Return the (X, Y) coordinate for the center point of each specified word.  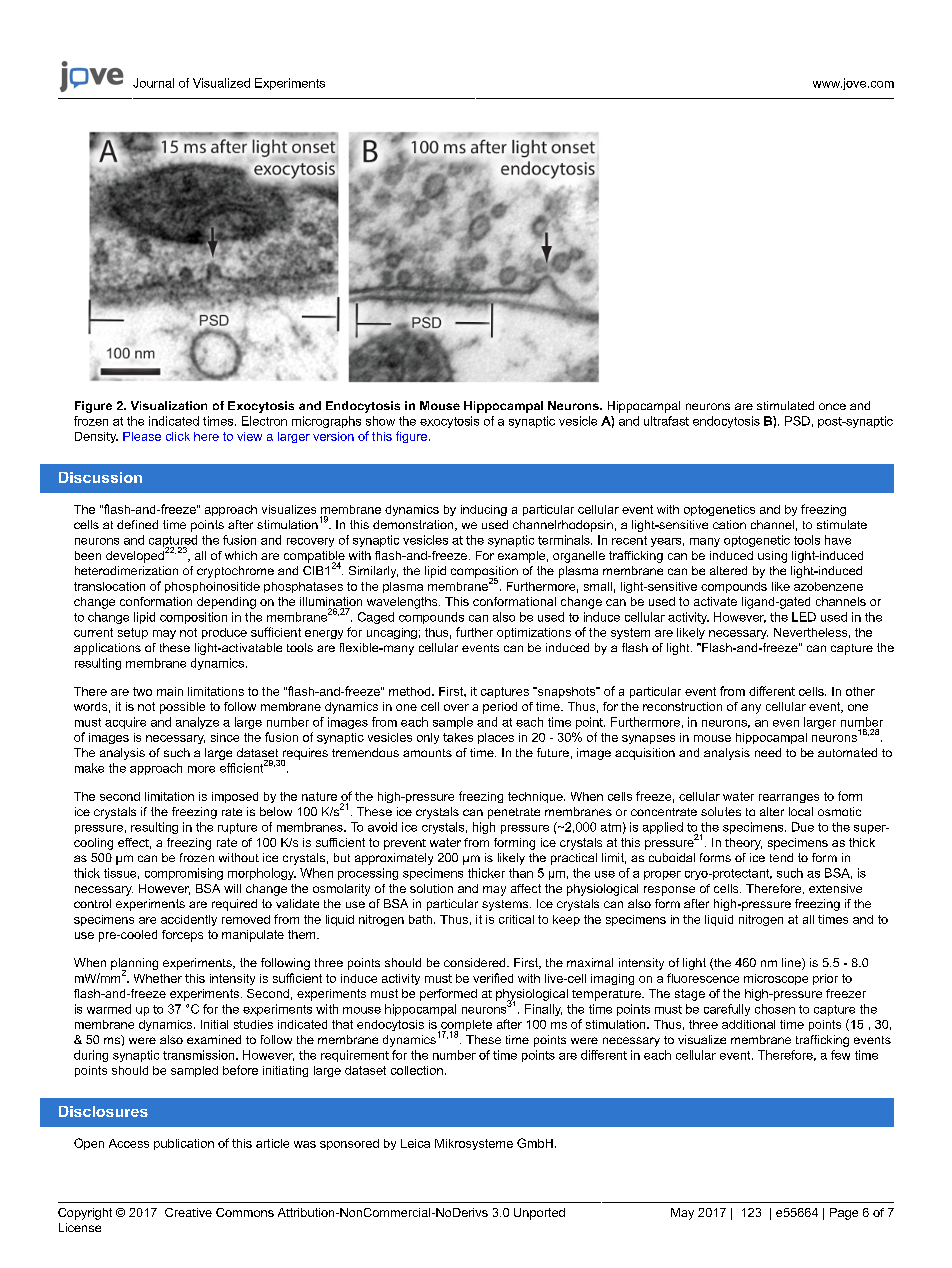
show (380, 421)
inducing (484, 510)
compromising (184, 874)
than (521, 873)
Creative (188, 1212)
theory (743, 844)
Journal (153, 83)
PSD (797, 421)
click (178, 436)
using (772, 557)
